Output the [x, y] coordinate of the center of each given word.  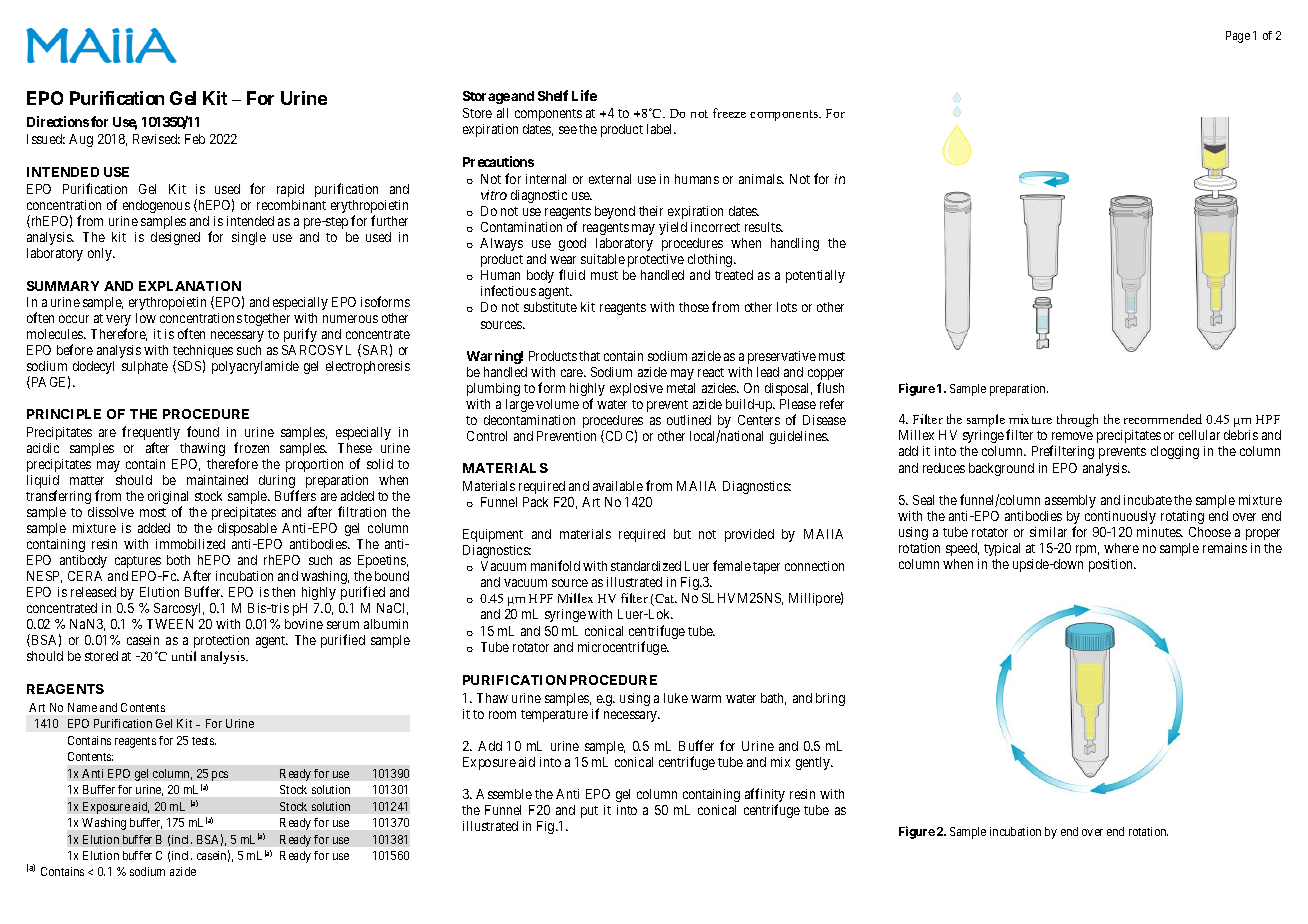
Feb [195, 139]
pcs [220, 776]
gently [814, 763]
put [589, 812]
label [661, 129]
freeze [729, 113]
